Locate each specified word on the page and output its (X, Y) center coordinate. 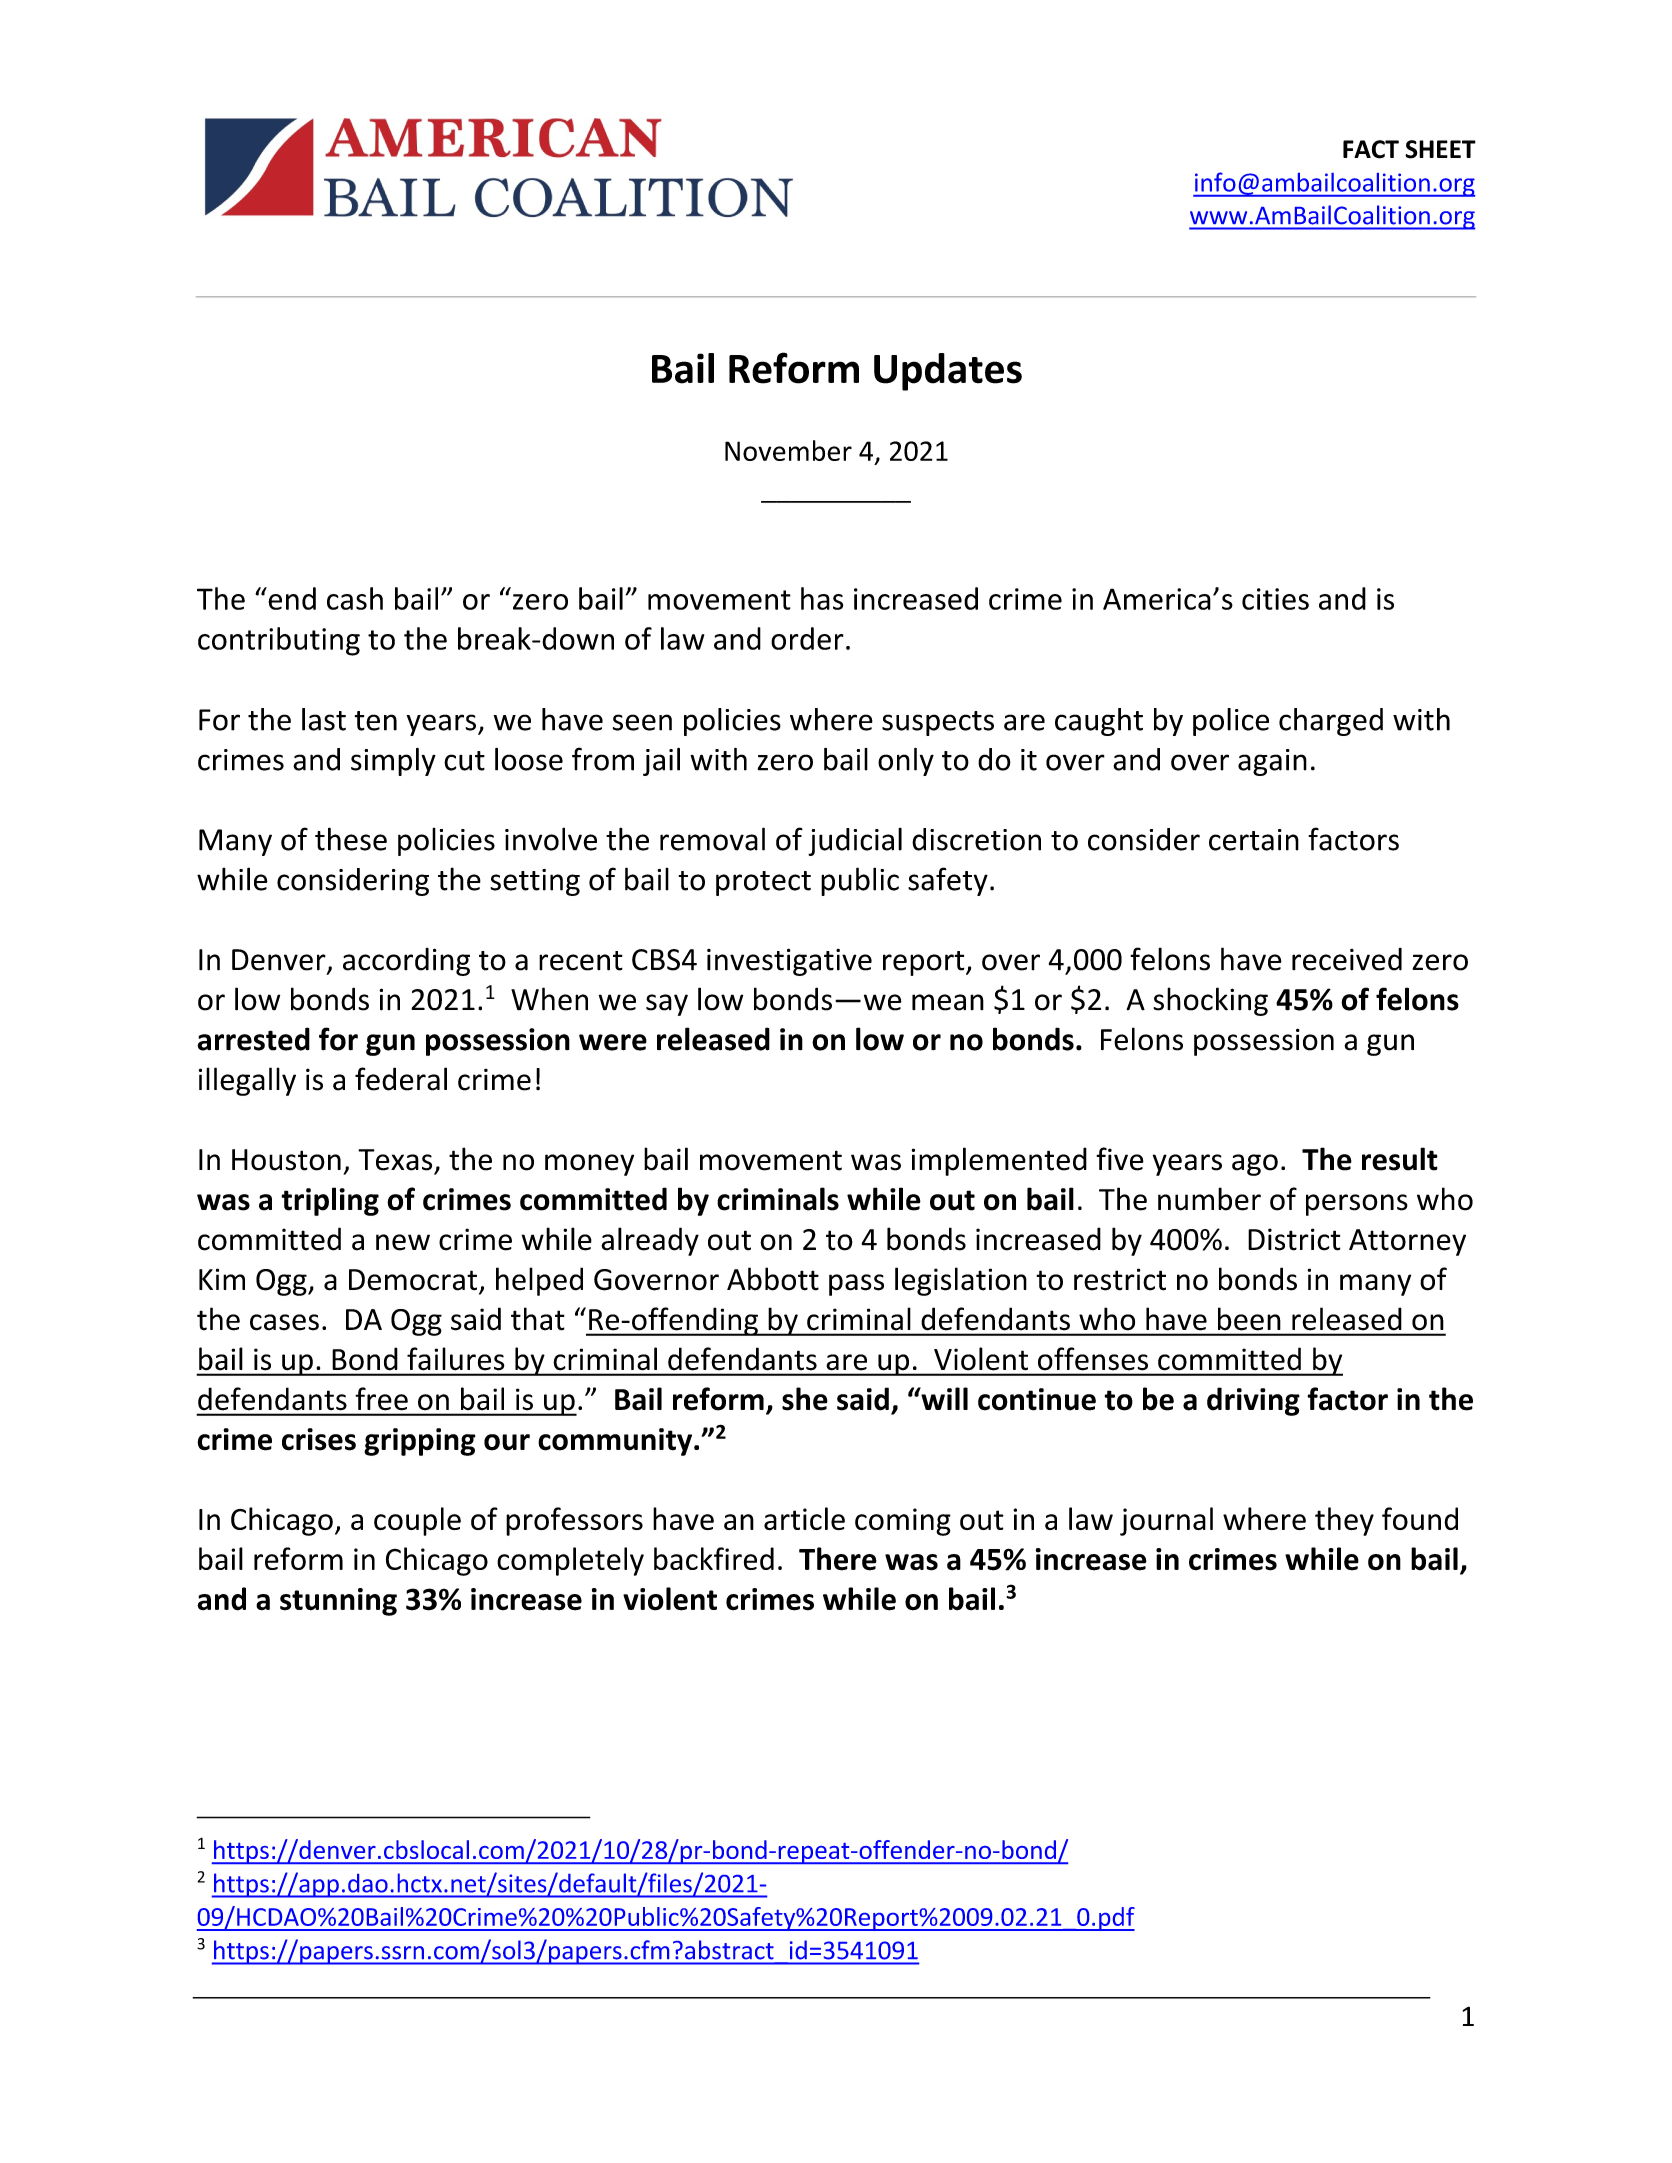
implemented (999, 1161)
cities (1275, 599)
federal (401, 1079)
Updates (948, 372)
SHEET (1440, 149)
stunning (338, 1602)
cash (355, 598)
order (807, 638)
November (788, 450)
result (1400, 1159)
